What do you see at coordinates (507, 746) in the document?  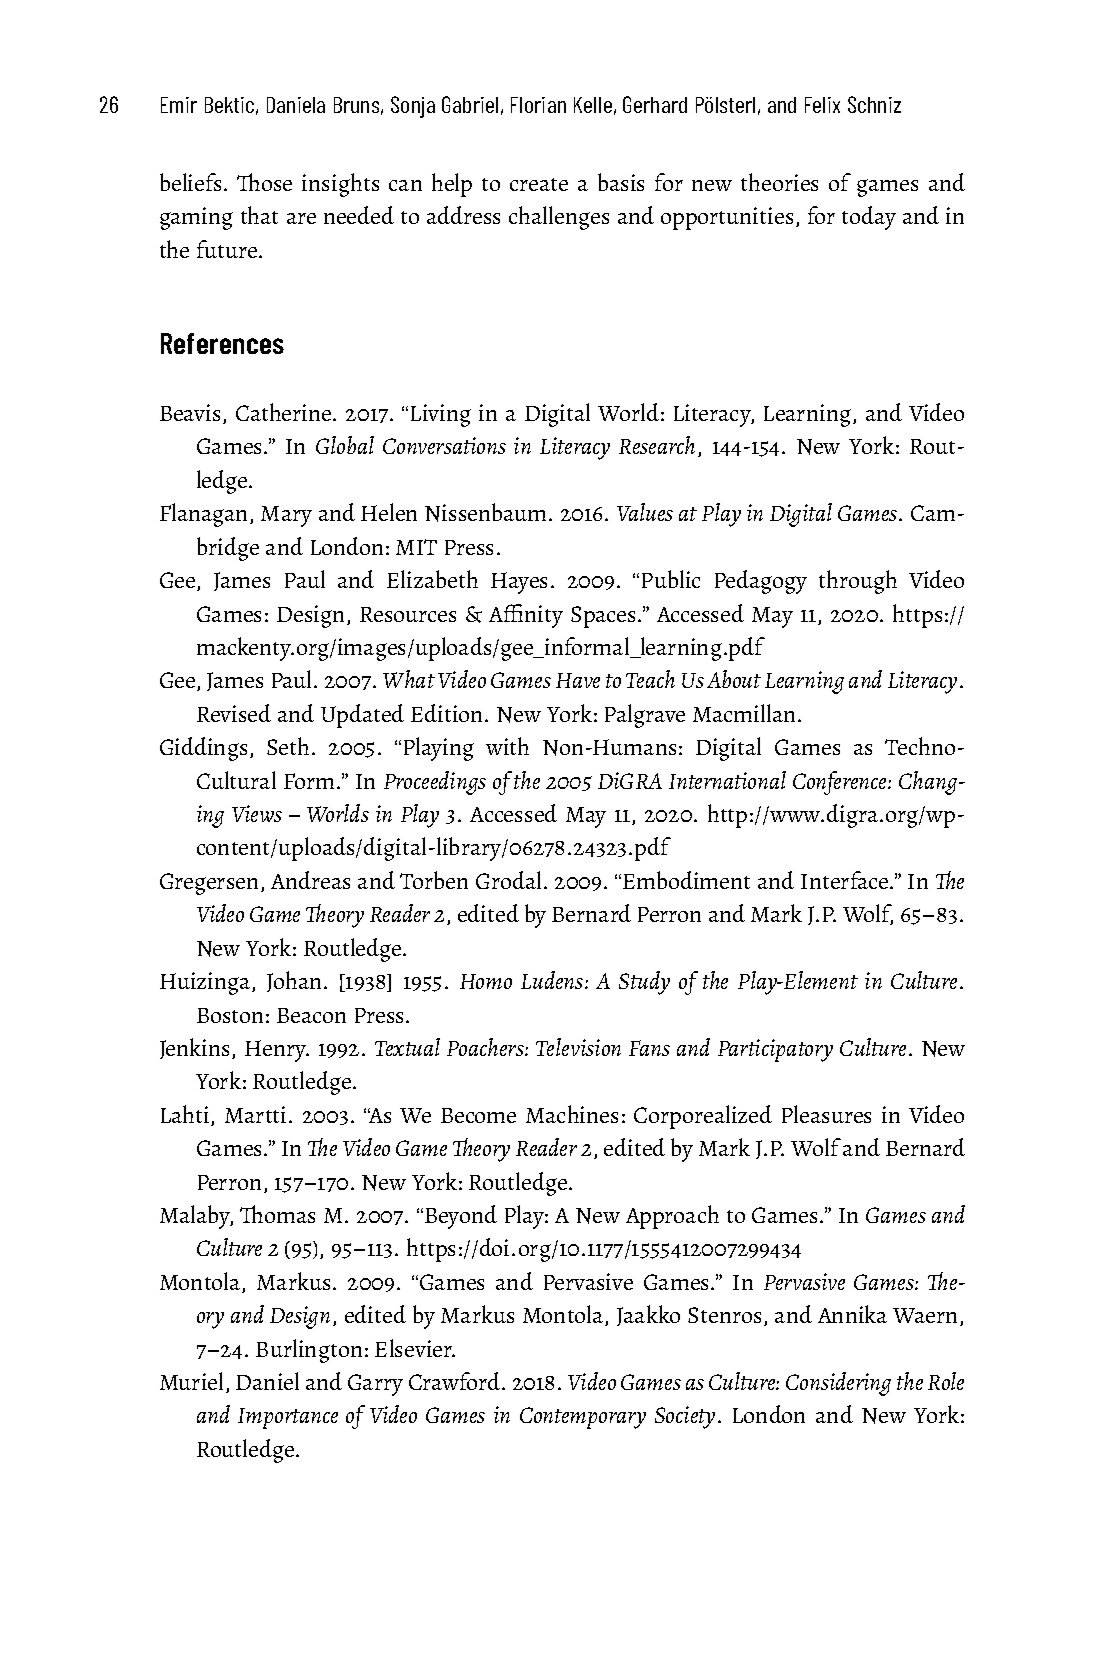 I see `with` at bounding box center [507, 746].
